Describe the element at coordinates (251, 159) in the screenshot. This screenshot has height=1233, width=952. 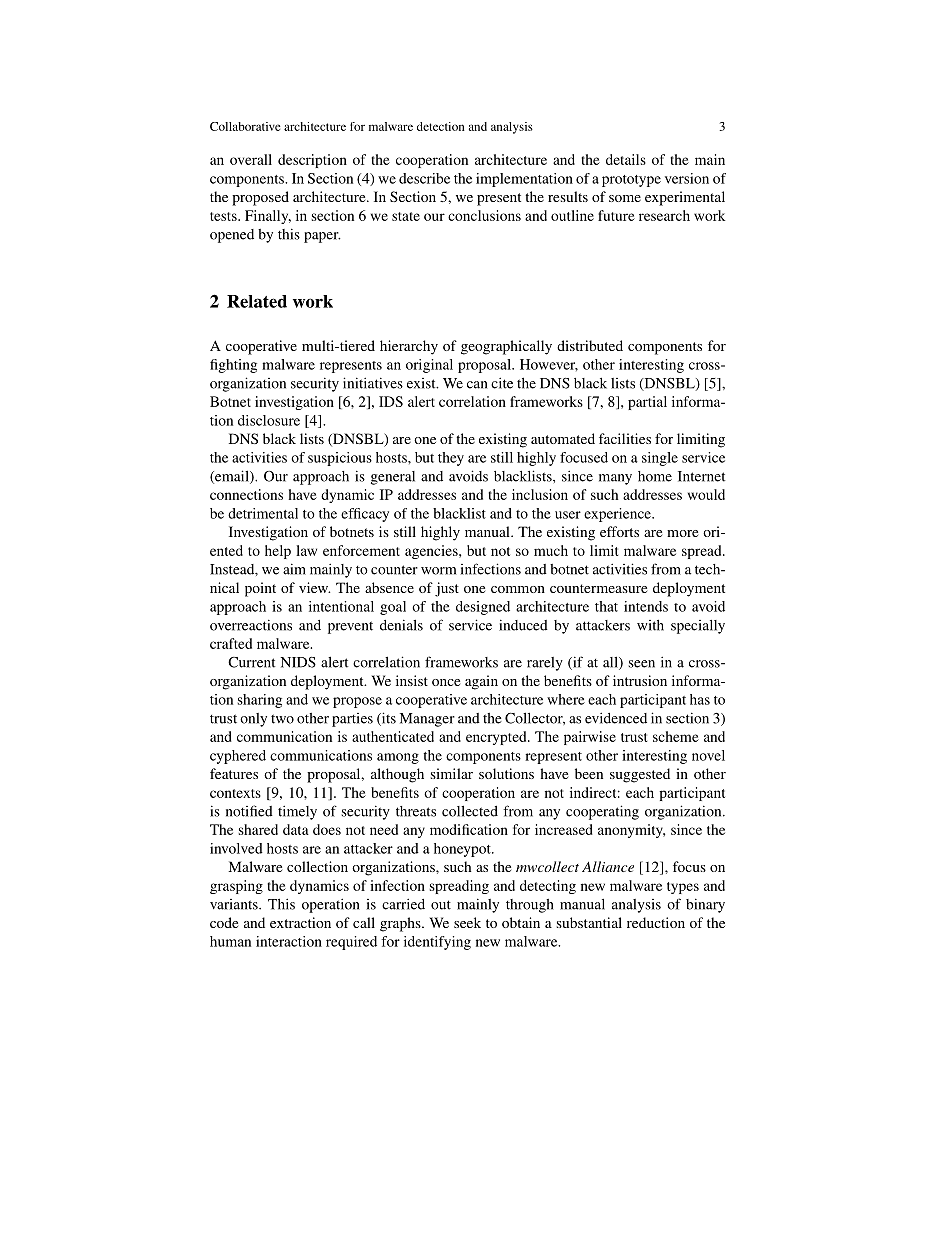
I see `overall` at that location.
